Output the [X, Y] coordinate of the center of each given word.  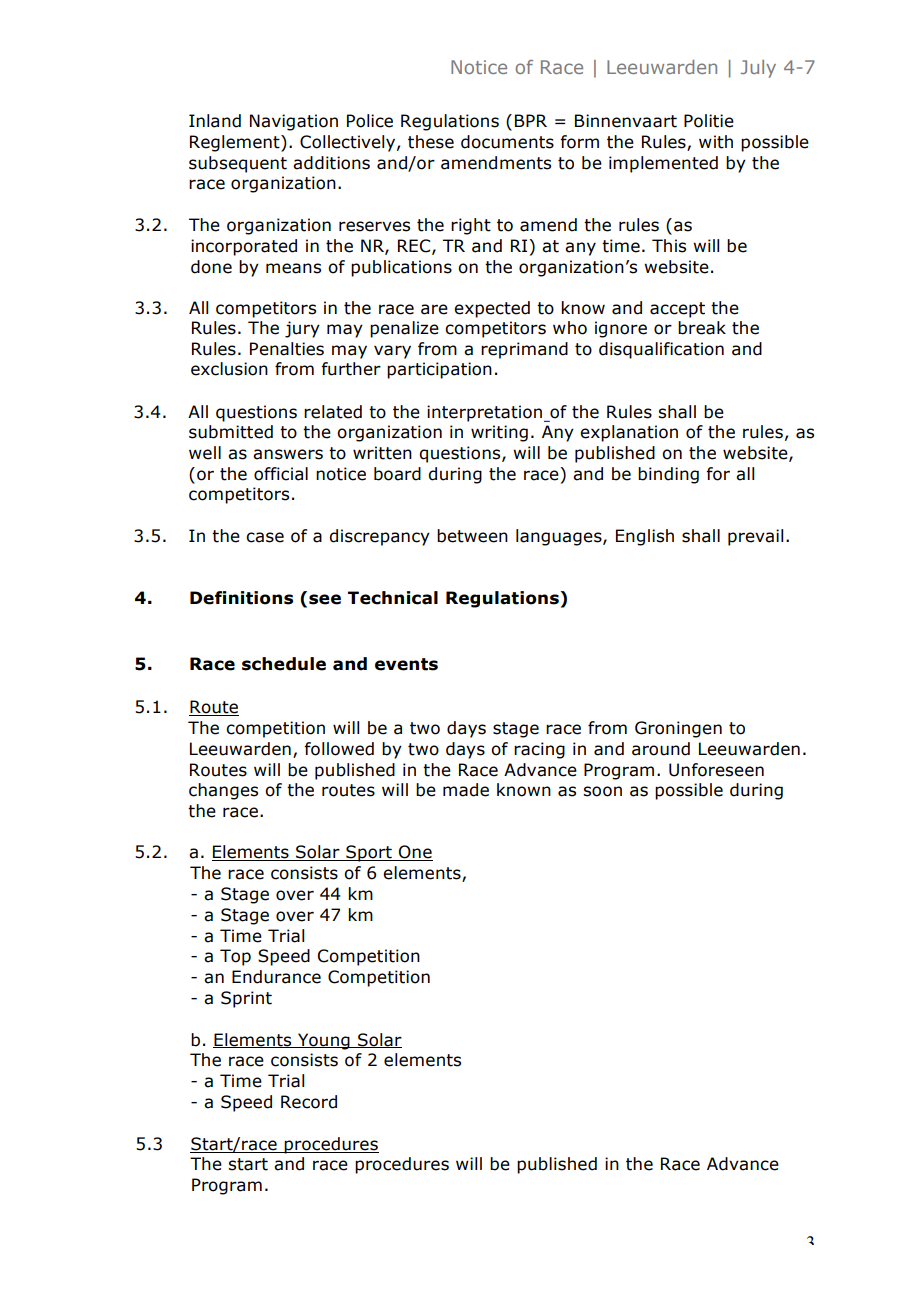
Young [324, 1041]
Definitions [241, 598]
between [472, 536]
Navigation [294, 122]
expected [492, 309]
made [466, 790]
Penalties [287, 349]
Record [309, 1102]
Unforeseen [716, 770]
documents [507, 142]
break [702, 328]
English [645, 537]
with [716, 142]
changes [223, 791]
